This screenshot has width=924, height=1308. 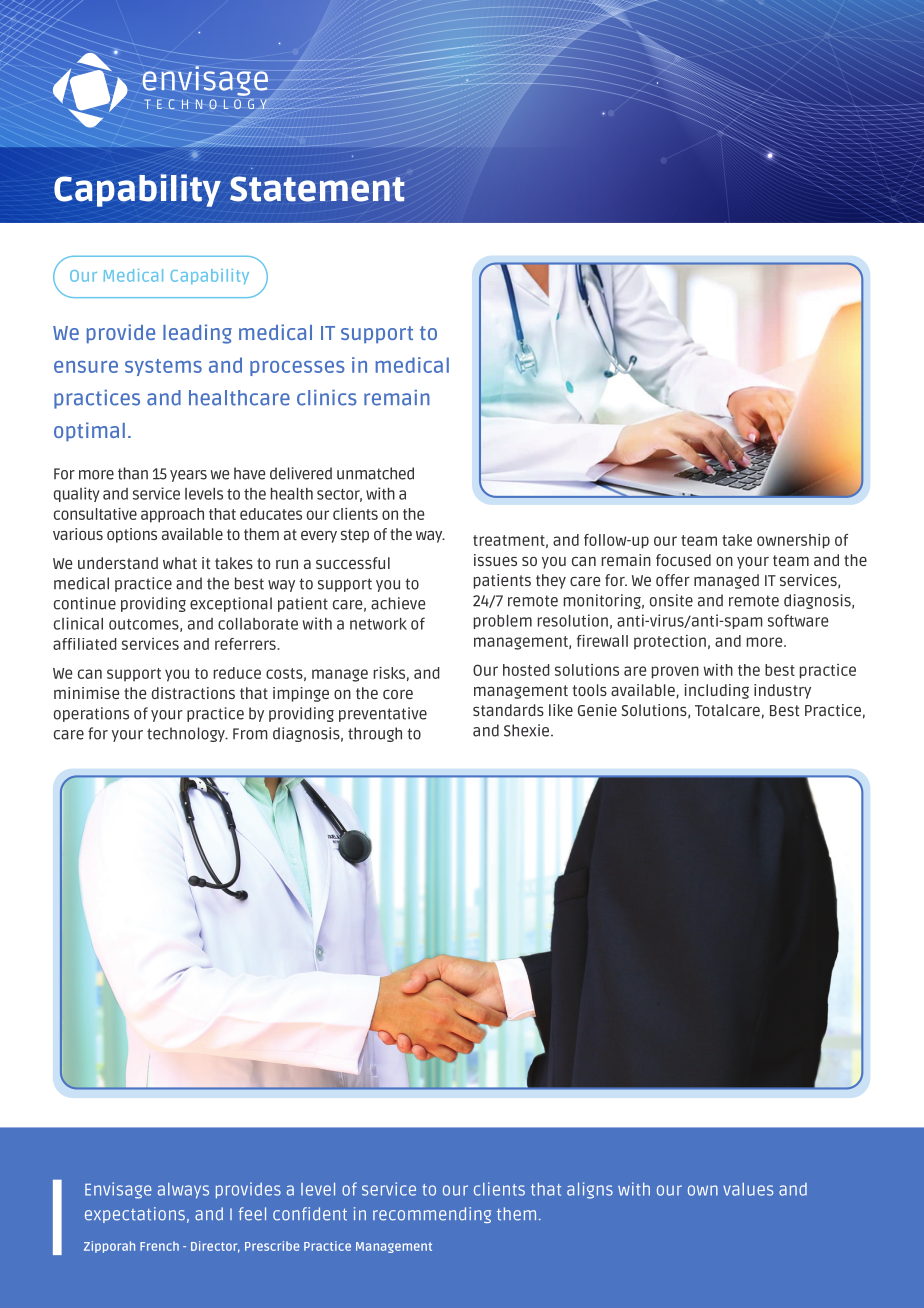 What do you see at coordinates (793, 541) in the screenshot?
I see `ownership` at bounding box center [793, 541].
